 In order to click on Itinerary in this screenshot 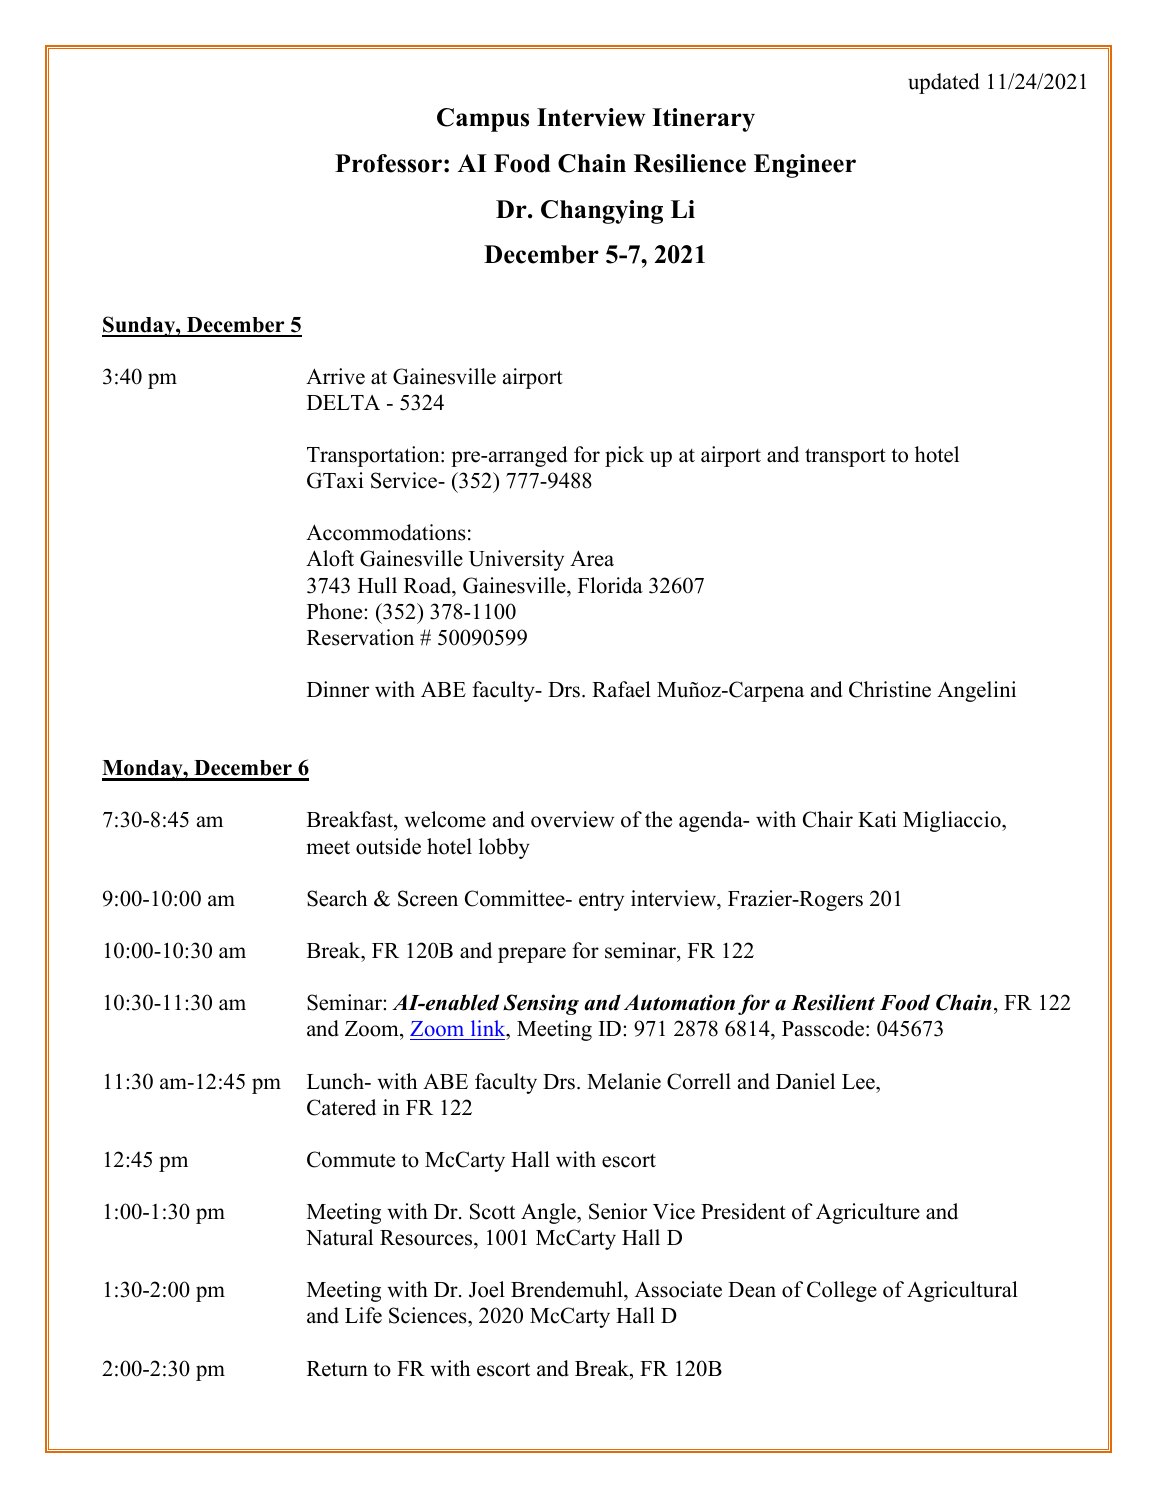, I will do `click(703, 120)`.
